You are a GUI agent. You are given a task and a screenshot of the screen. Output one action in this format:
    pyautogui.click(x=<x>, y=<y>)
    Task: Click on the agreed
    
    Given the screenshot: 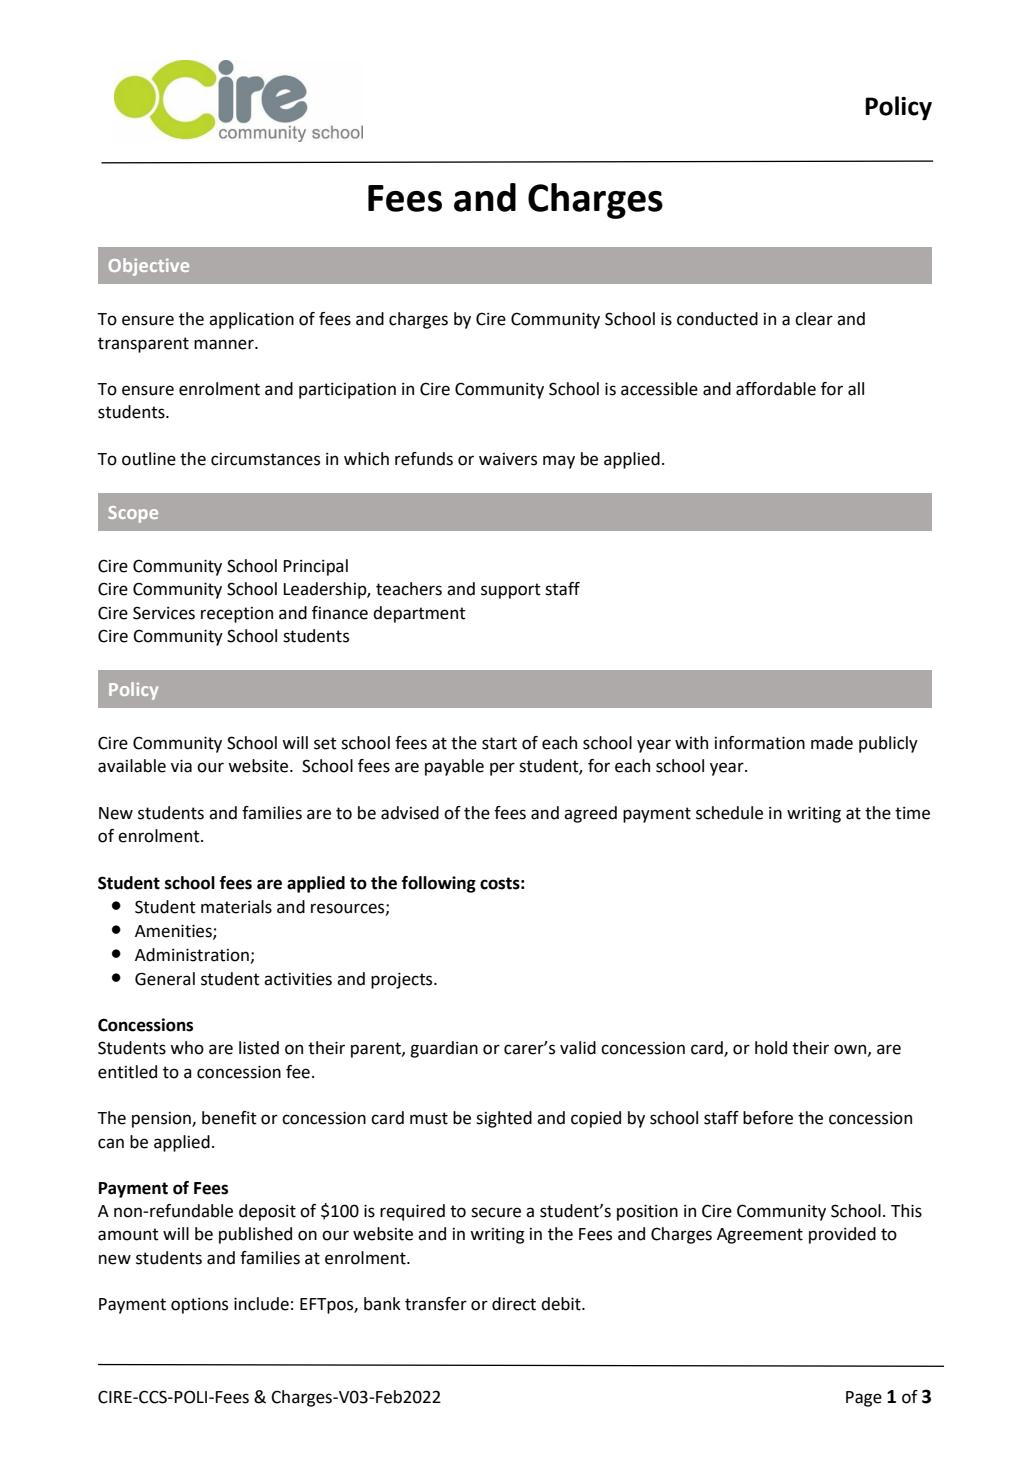 What is the action you would take?
    pyautogui.click(x=590, y=814)
